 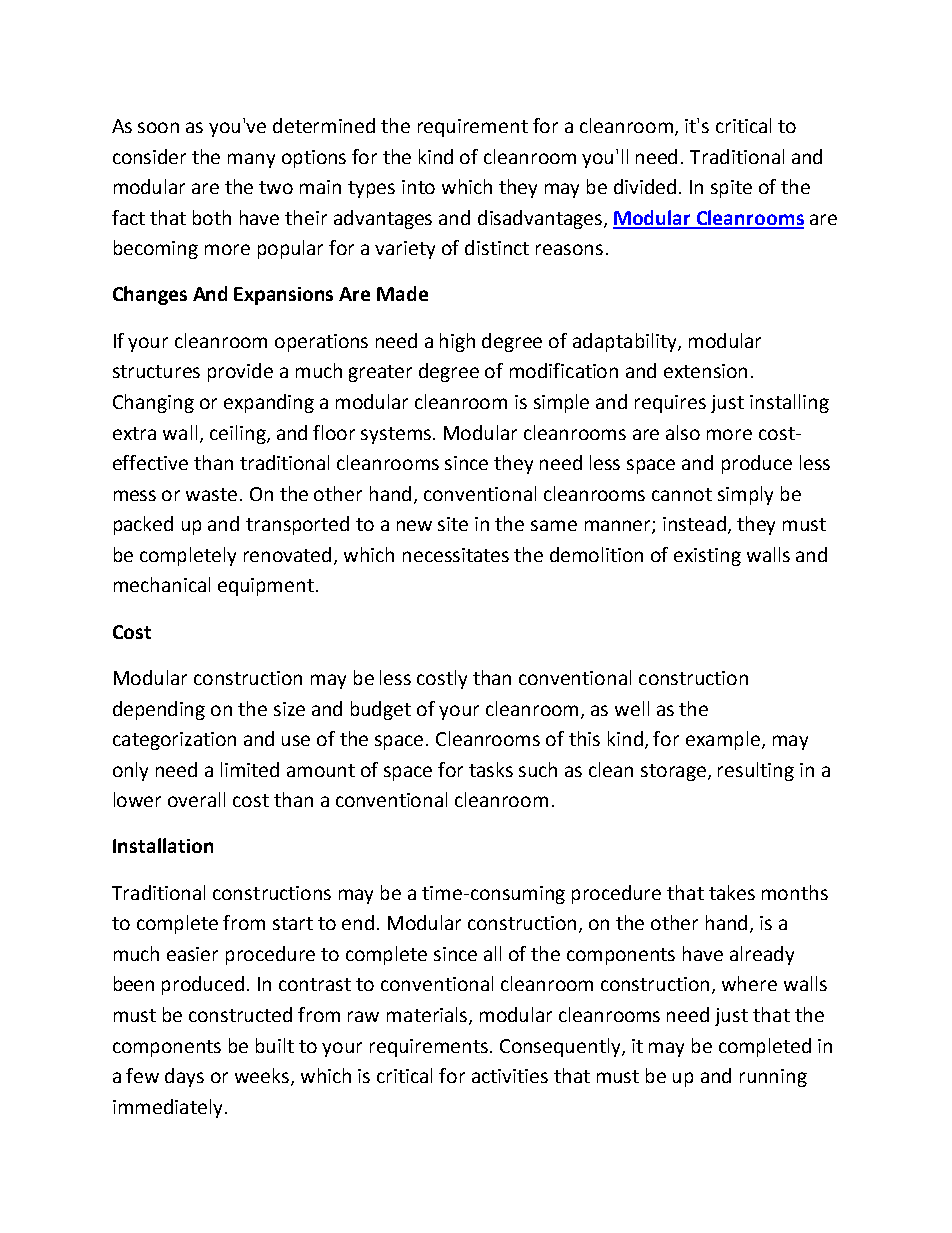 What do you see at coordinates (196, 799) in the screenshot?
I see `overall` at bounding box center [196, 799].
